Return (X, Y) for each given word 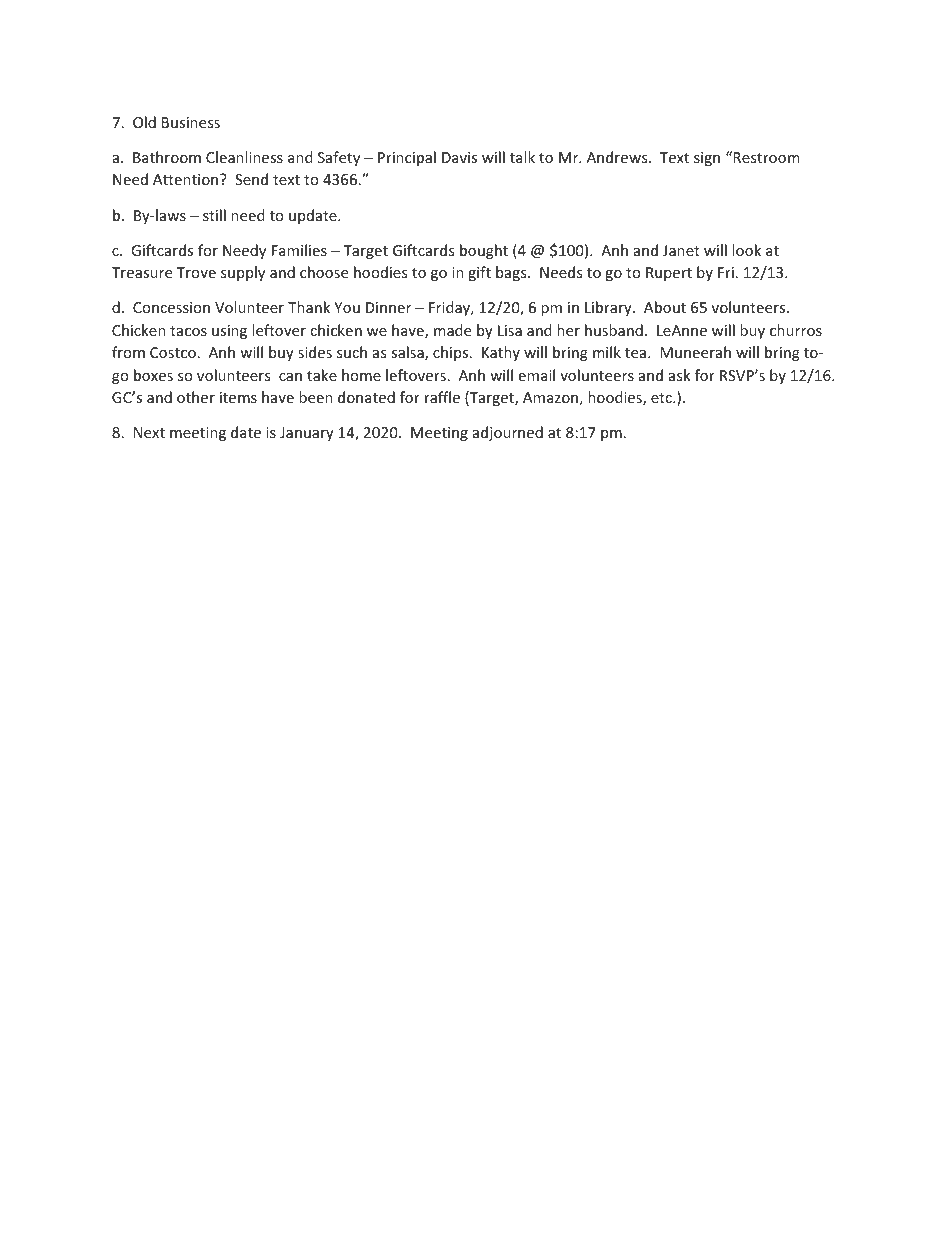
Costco (173, 352)
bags (512, 273)
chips (452, 353)
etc (662, 398)
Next (149, 432)
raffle (442, 397)
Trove (196, 272)
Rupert (669, 274)
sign (707, 159)
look (746, 250)
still (214, 215)
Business (191, 122)
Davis (459, 157)
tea (637, 353)
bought (484, 251)
